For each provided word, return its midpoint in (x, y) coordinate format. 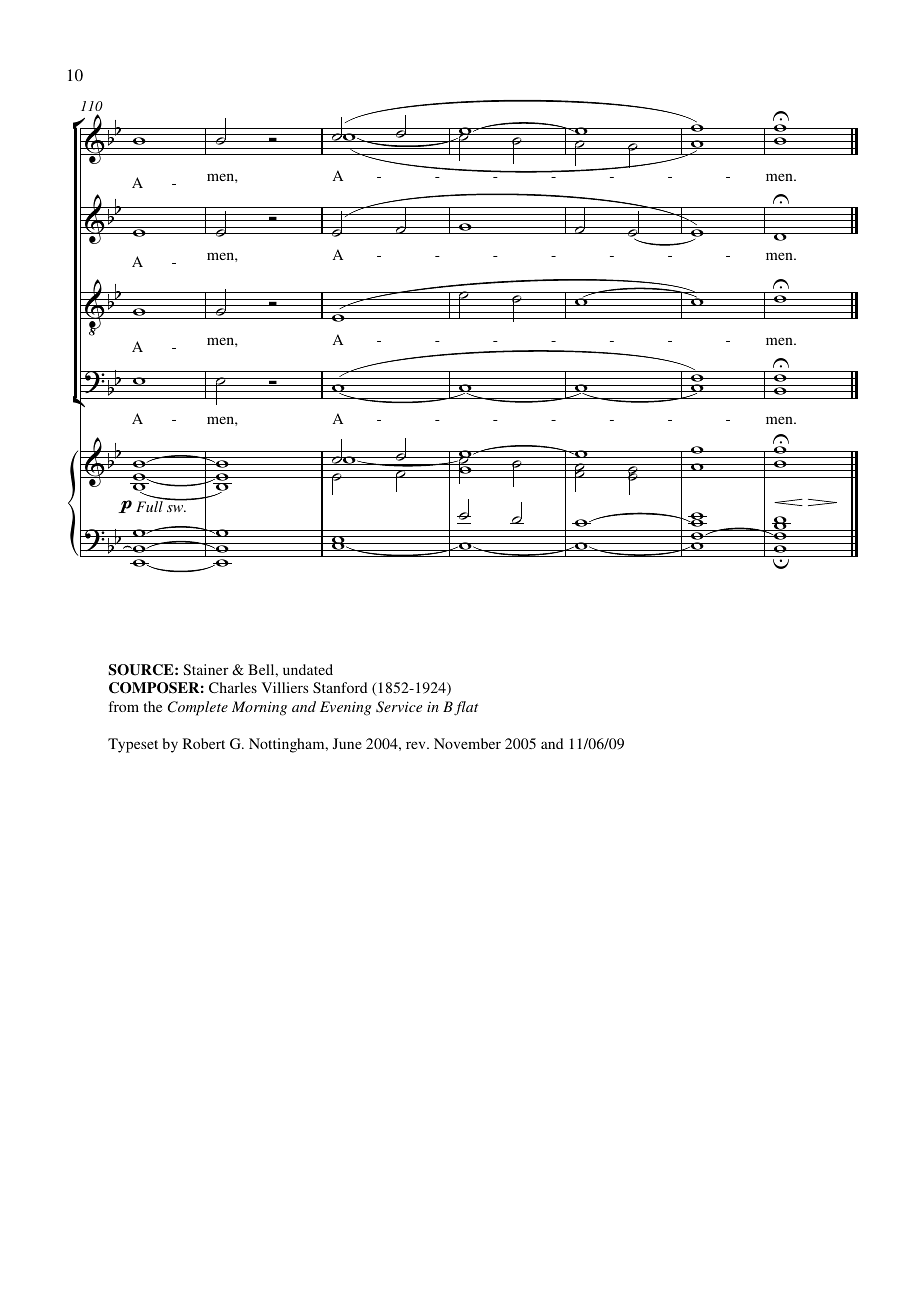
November (467, 743)
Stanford (340, 687)
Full (150, 505)
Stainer (206, 669)
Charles (233, 687)
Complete (198, 708)
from (124, 706)
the (153, 706)
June (347, 743)
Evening (346, 708)
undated (308, 669)
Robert (204, 743)
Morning (259, 708)
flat (466, 708)
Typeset (133, 745)
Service (399, 707)
